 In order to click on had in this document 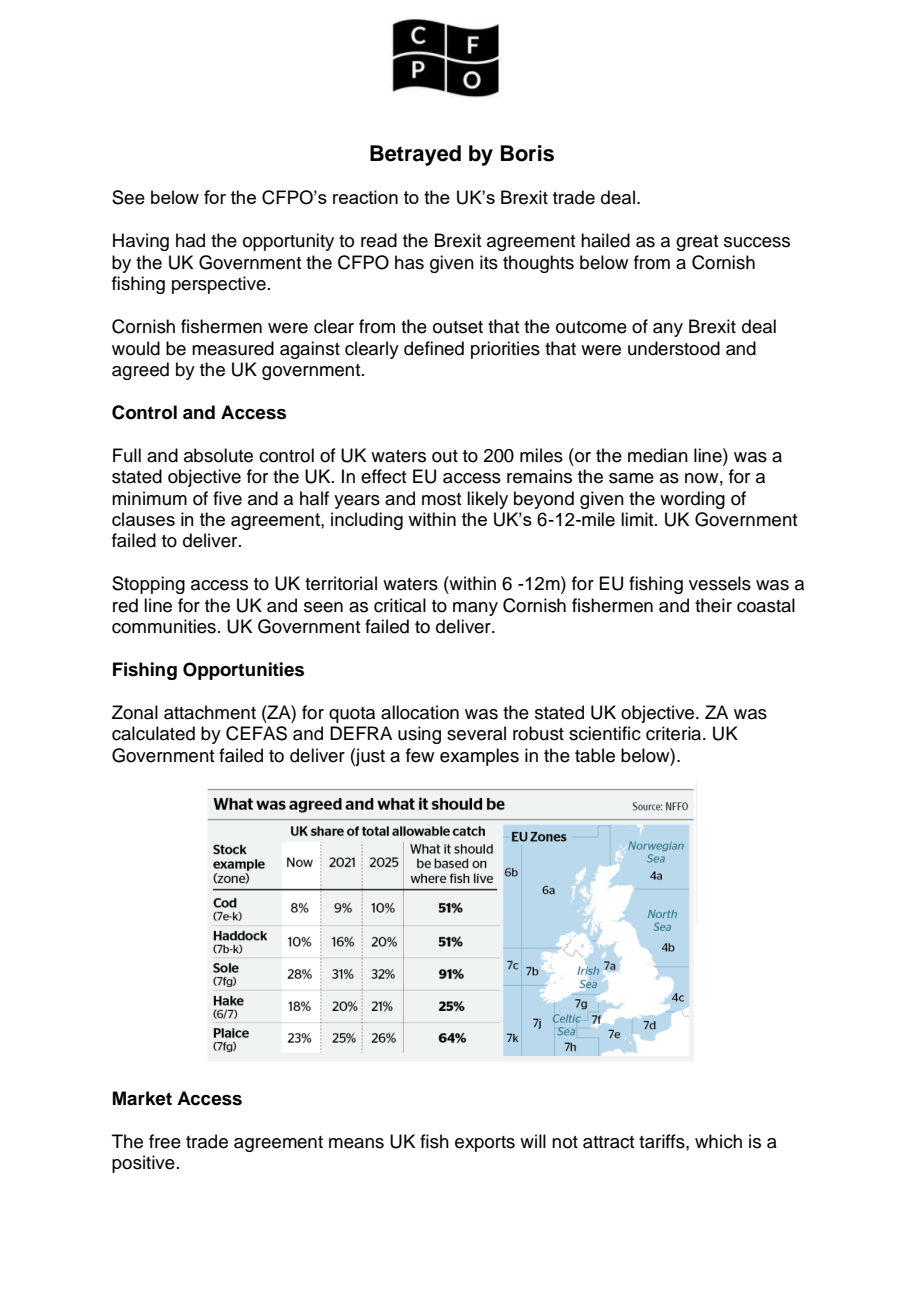, I will do `click(190, 240)`.
